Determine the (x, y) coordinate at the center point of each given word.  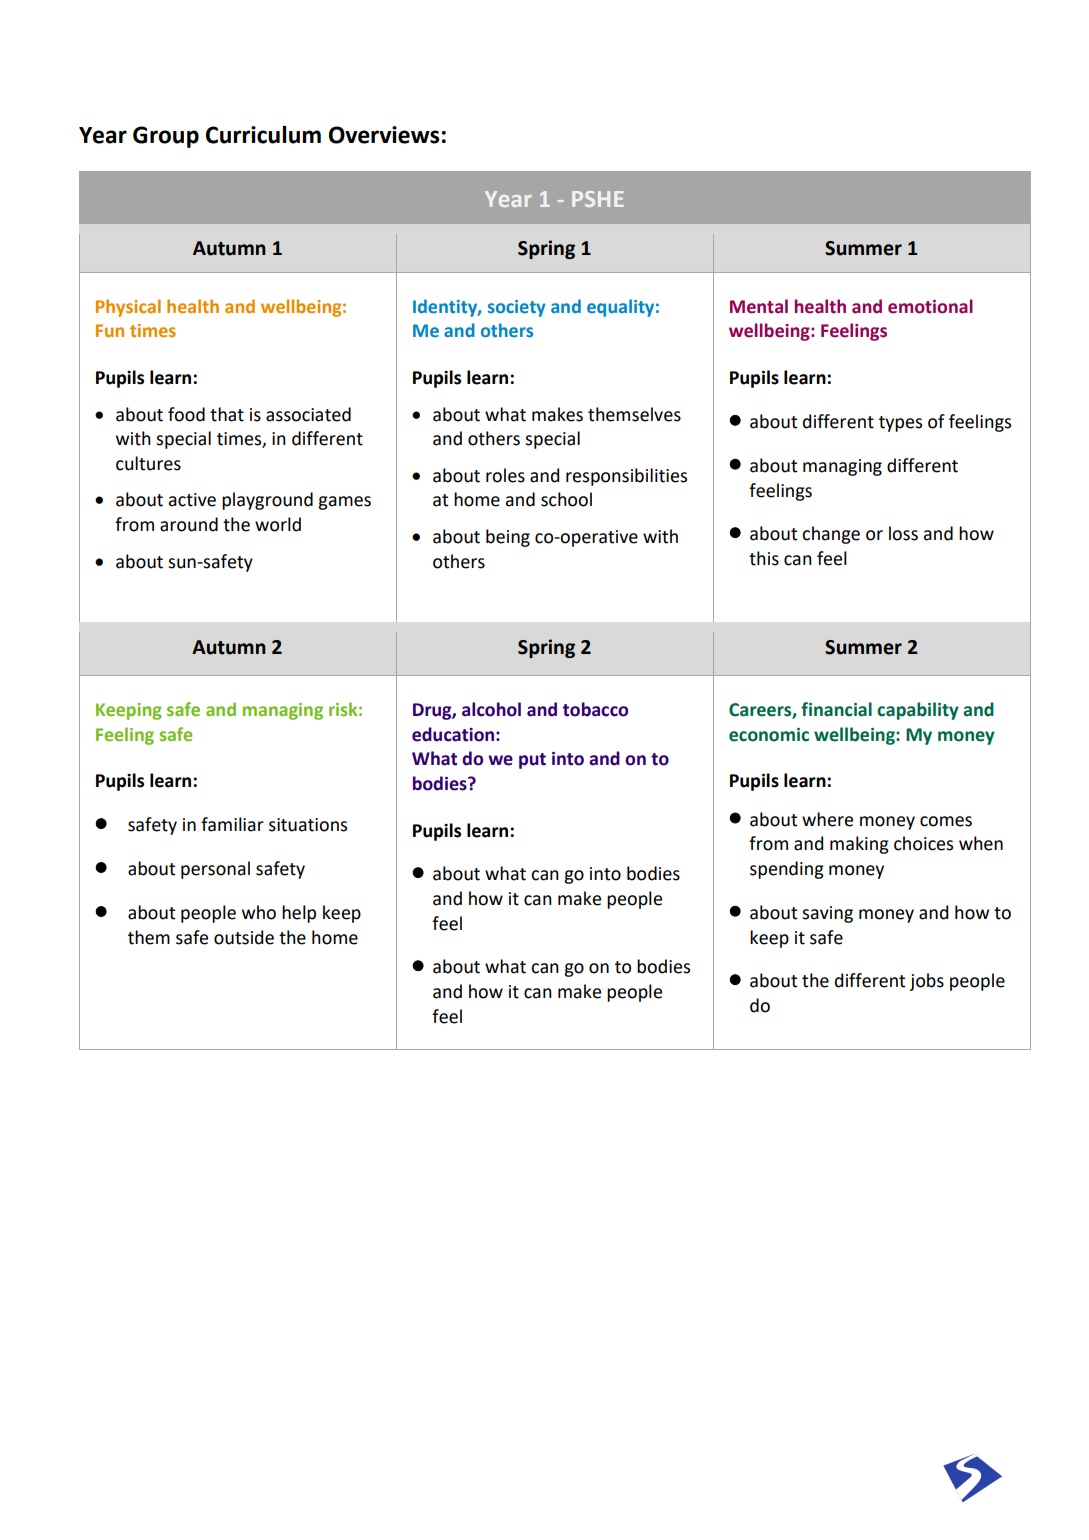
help (299, 914)
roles (505, 475)
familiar (232, 824)
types (900, 424)
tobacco (595, 709)
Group (166, 137)
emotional (930, 306)
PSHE (598, 199)
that (227, 414)
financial (836, 709)
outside (244, 937)
